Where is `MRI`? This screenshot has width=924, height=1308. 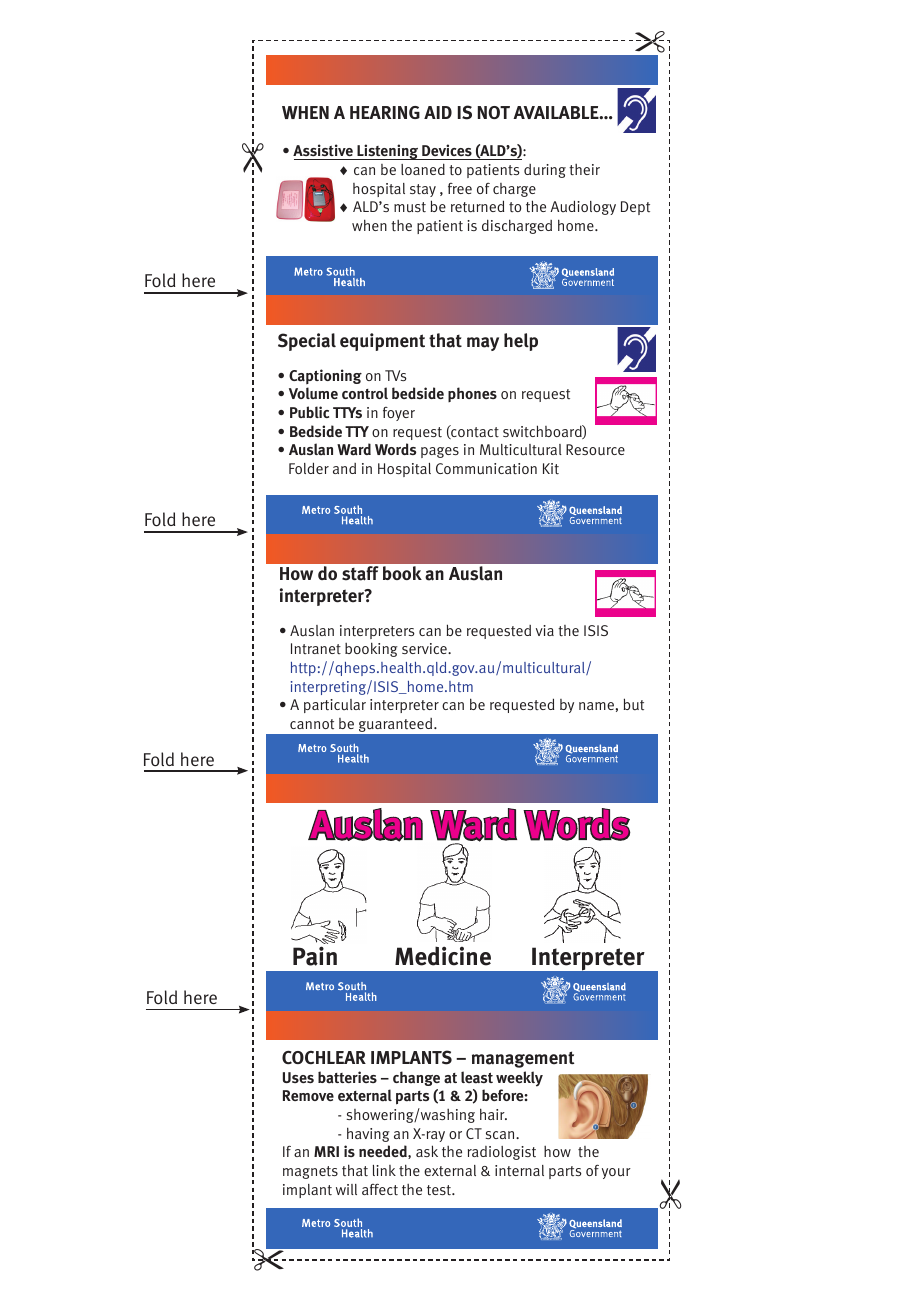 MRI is located at coordinates (326, 1151).
